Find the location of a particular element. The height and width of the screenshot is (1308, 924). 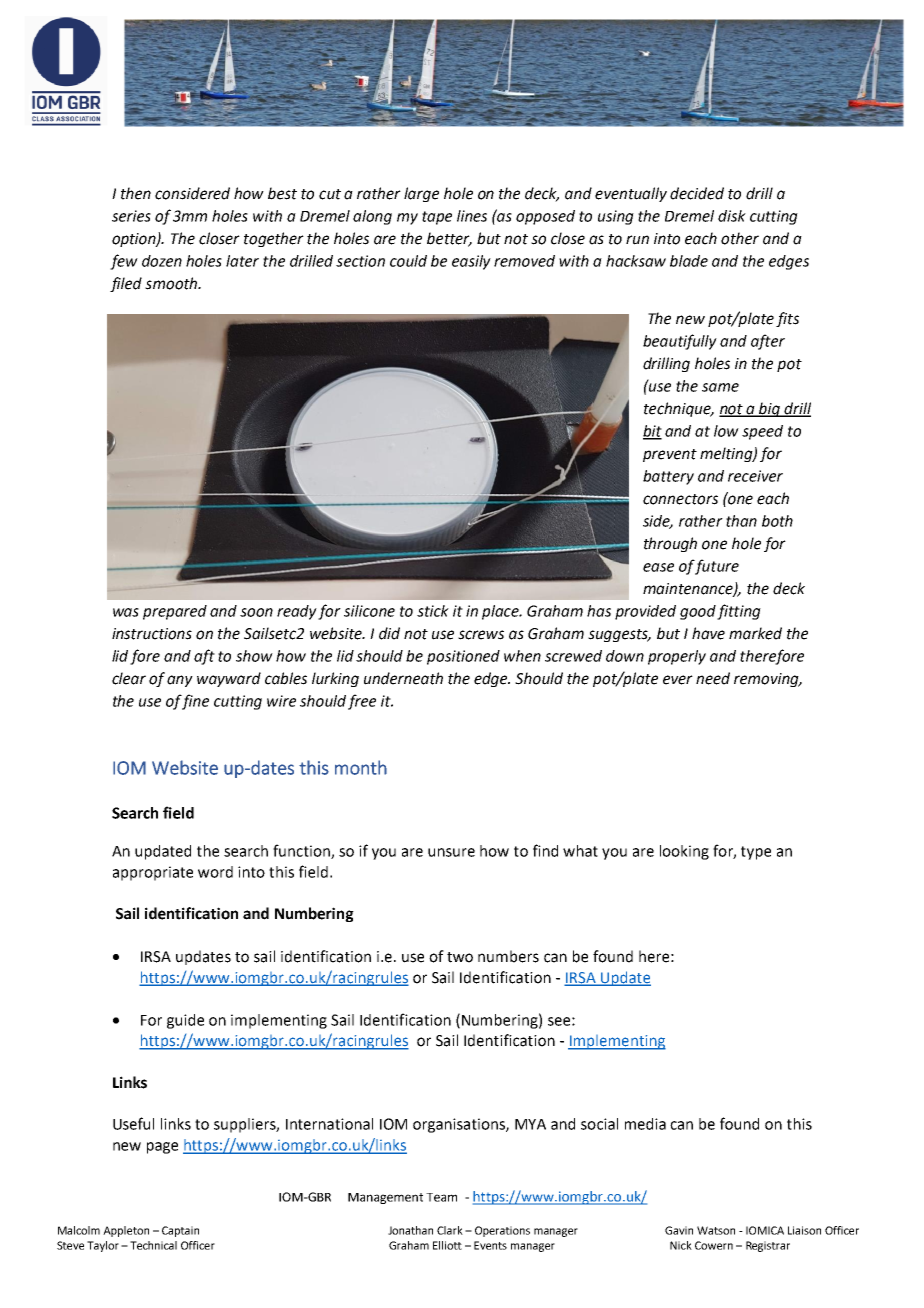

need is located at coordinates (713, 678).
